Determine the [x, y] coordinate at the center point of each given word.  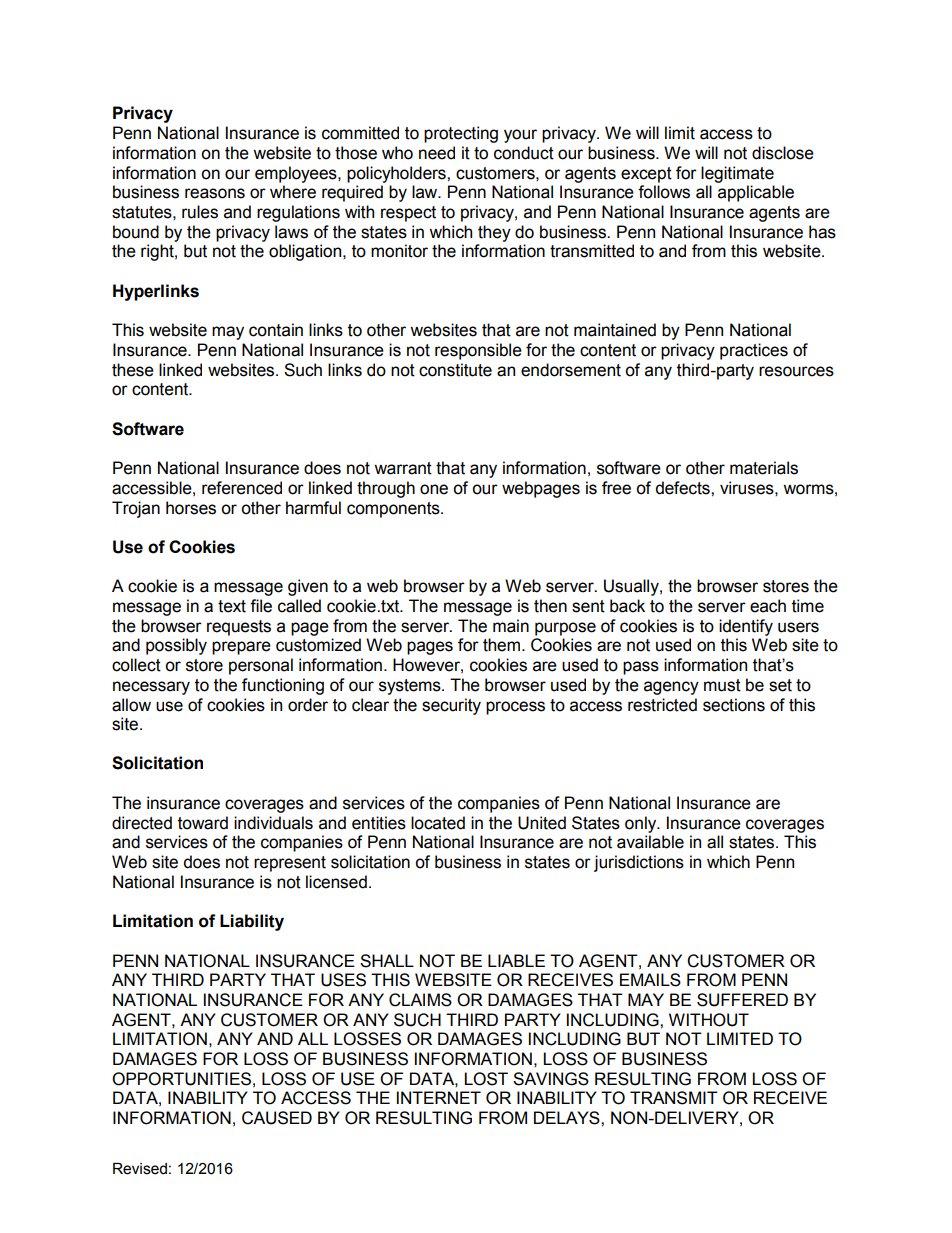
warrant [403, 468]
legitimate [737, 174]
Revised [140, 1169]
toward [203, 823]
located [438, 823]
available [650, 842]
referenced [242, 488]
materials [764, 468]
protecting [461, 134]
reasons [215, 193]
